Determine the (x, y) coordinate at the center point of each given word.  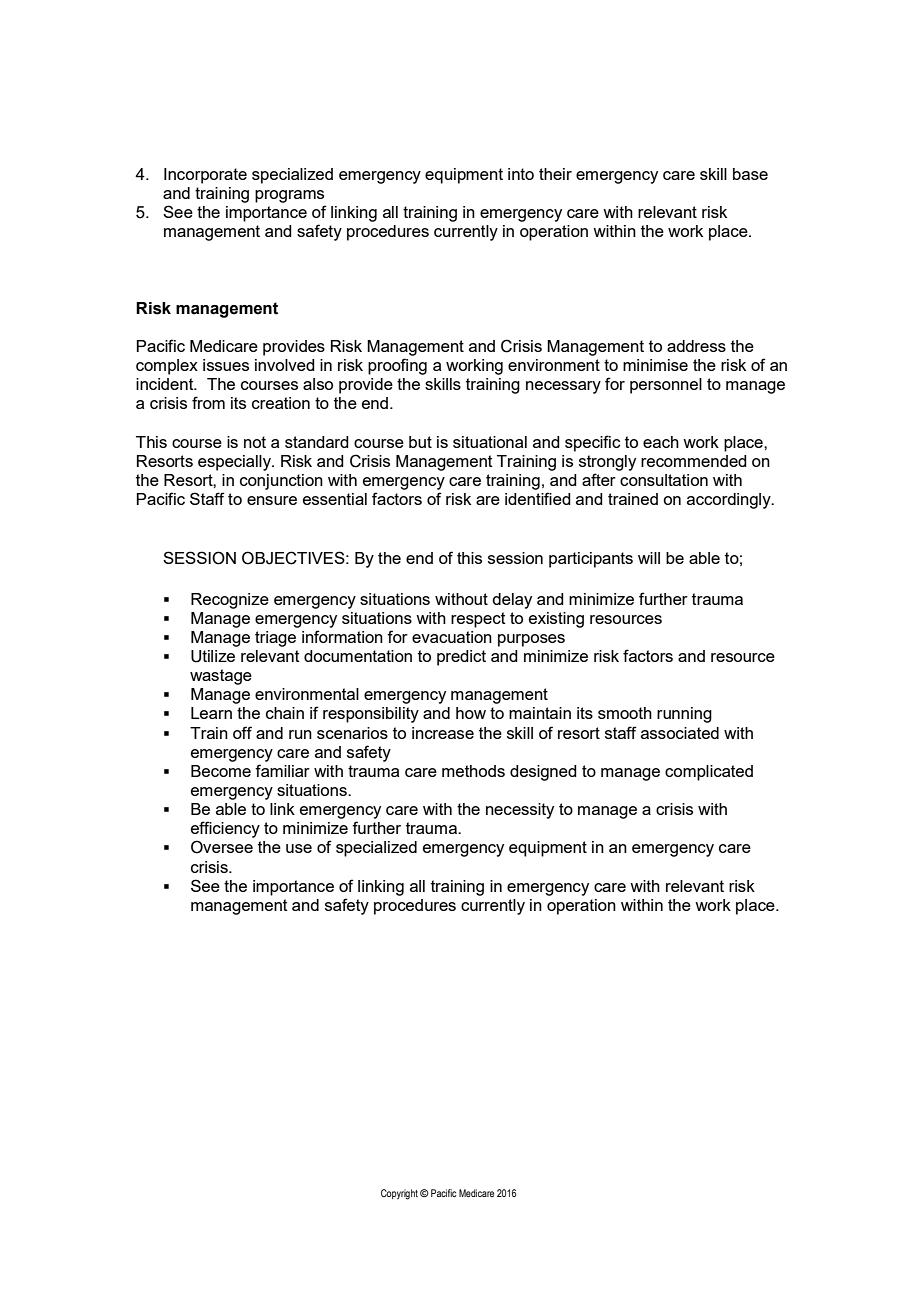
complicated (709, 773)
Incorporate (205, 176)
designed (543, 773)
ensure (272, 500)
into (521, 174)
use (299, 848)
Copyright (399, 1194)
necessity (520, 811)
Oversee (222, 847)
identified (538, 498)
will (649, 558)
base (750, 174)
